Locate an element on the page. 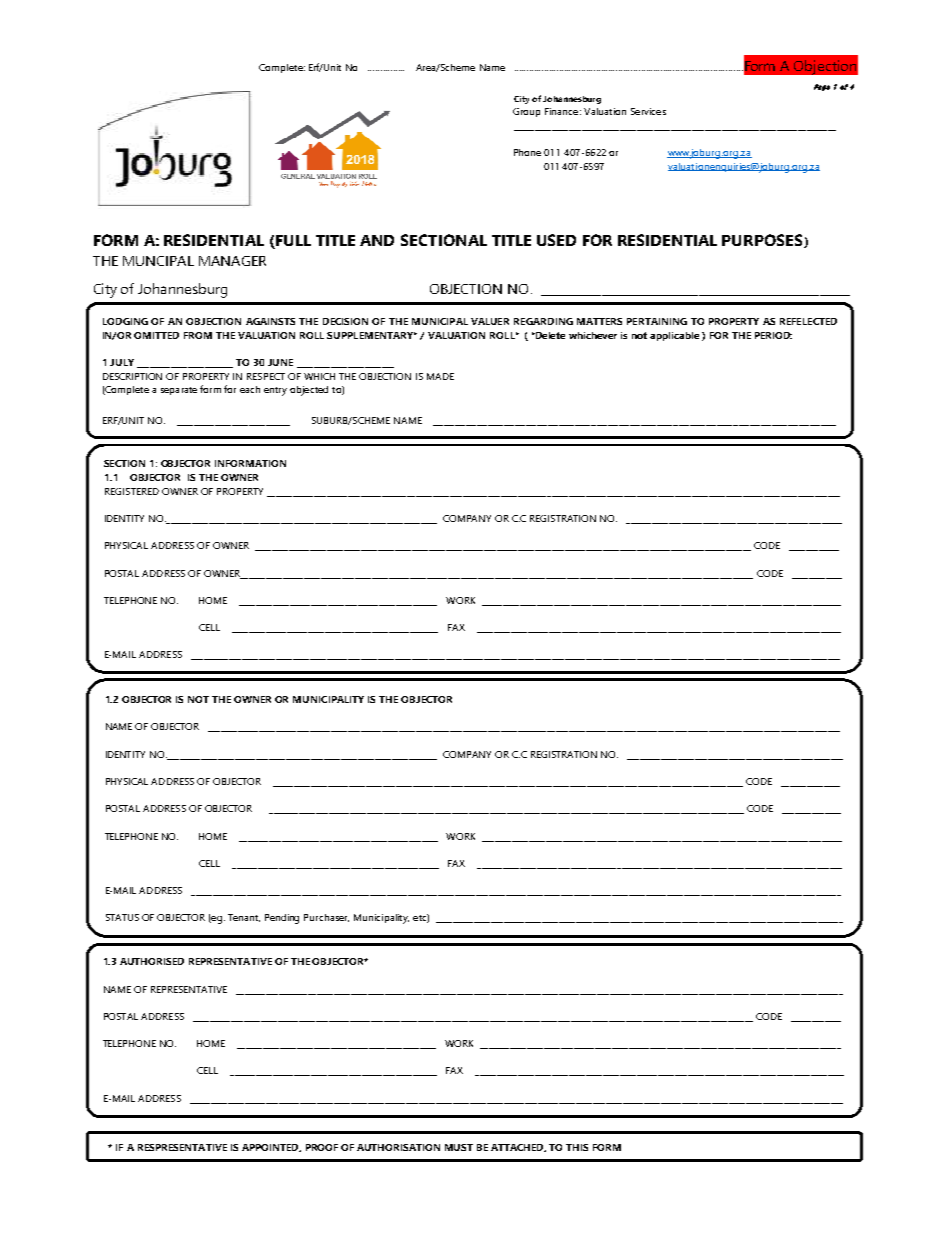 The height and width of the image is (1233, 952). AND is located at coordinates (377, 240).
